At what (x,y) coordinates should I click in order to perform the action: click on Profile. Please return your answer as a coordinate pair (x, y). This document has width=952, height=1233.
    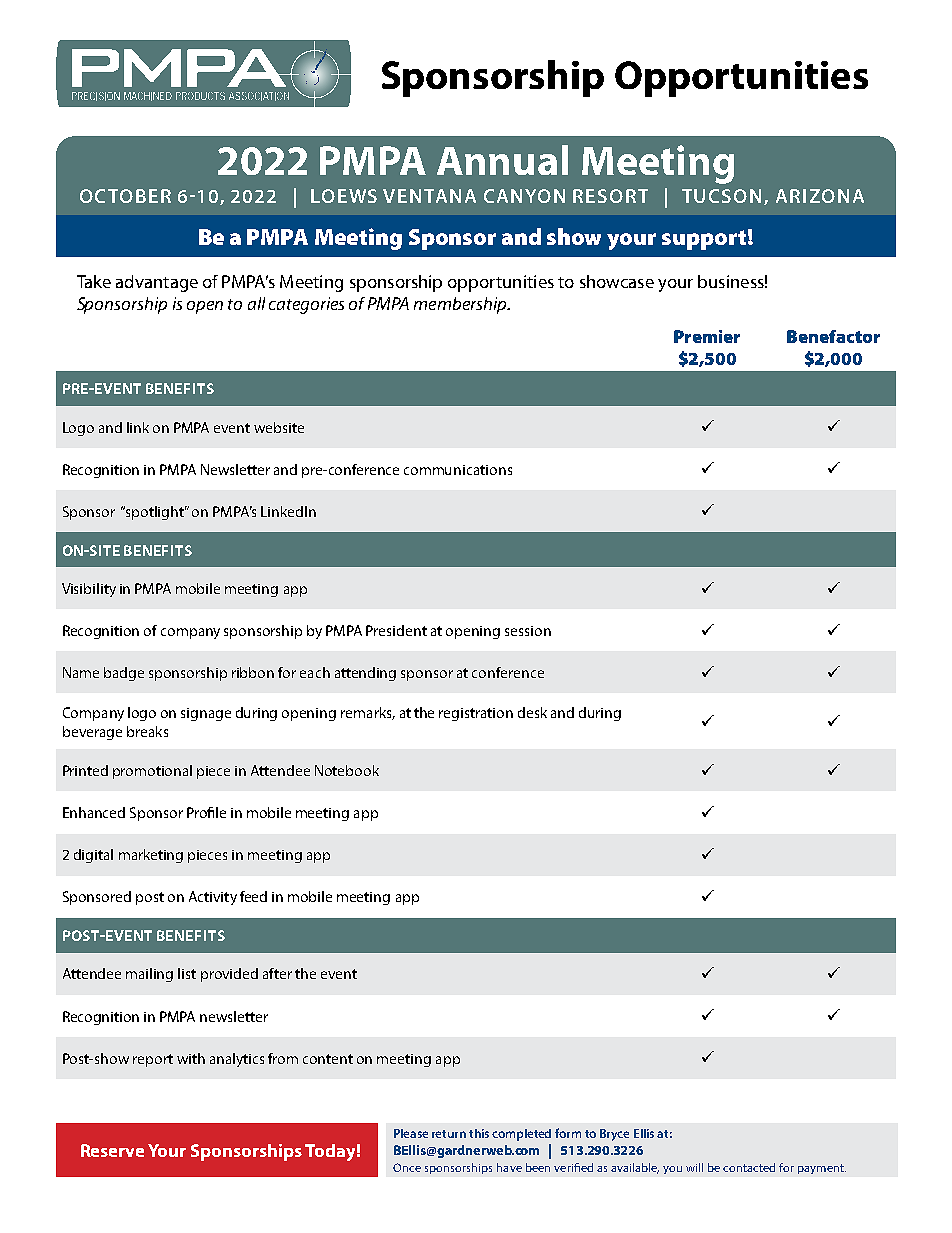
    Looking at the image, I should click on (206, 812).
